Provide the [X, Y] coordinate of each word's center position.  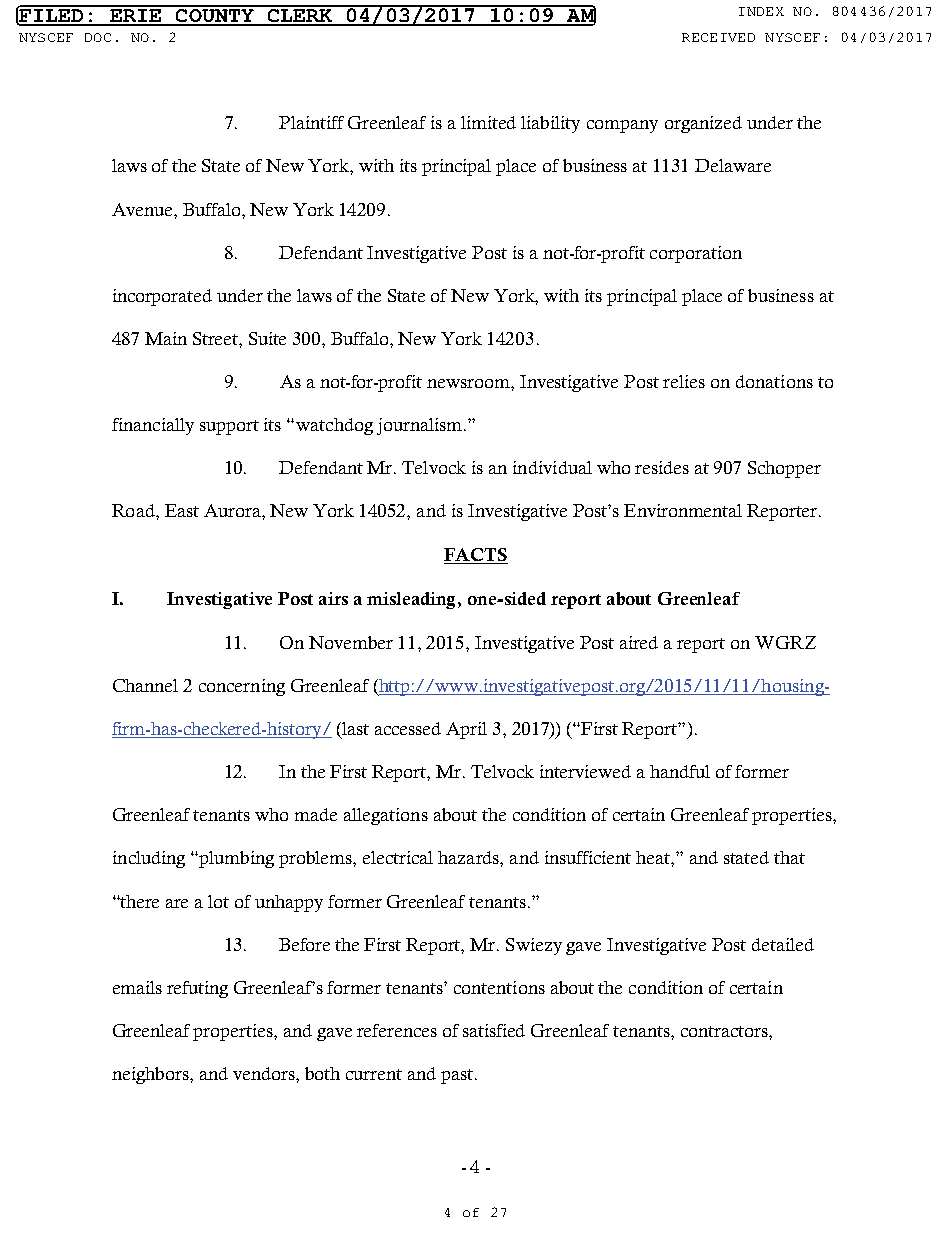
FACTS [476, 556]
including [149, 859]
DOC [98, 37]
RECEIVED [718, 37]
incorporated [162, 297]
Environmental [683, 510]
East [182, 510]
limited [488, 122]
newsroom [469, 383]
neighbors [151, 1075]
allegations [386, 816]
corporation [696, 254]
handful [680, 771]
